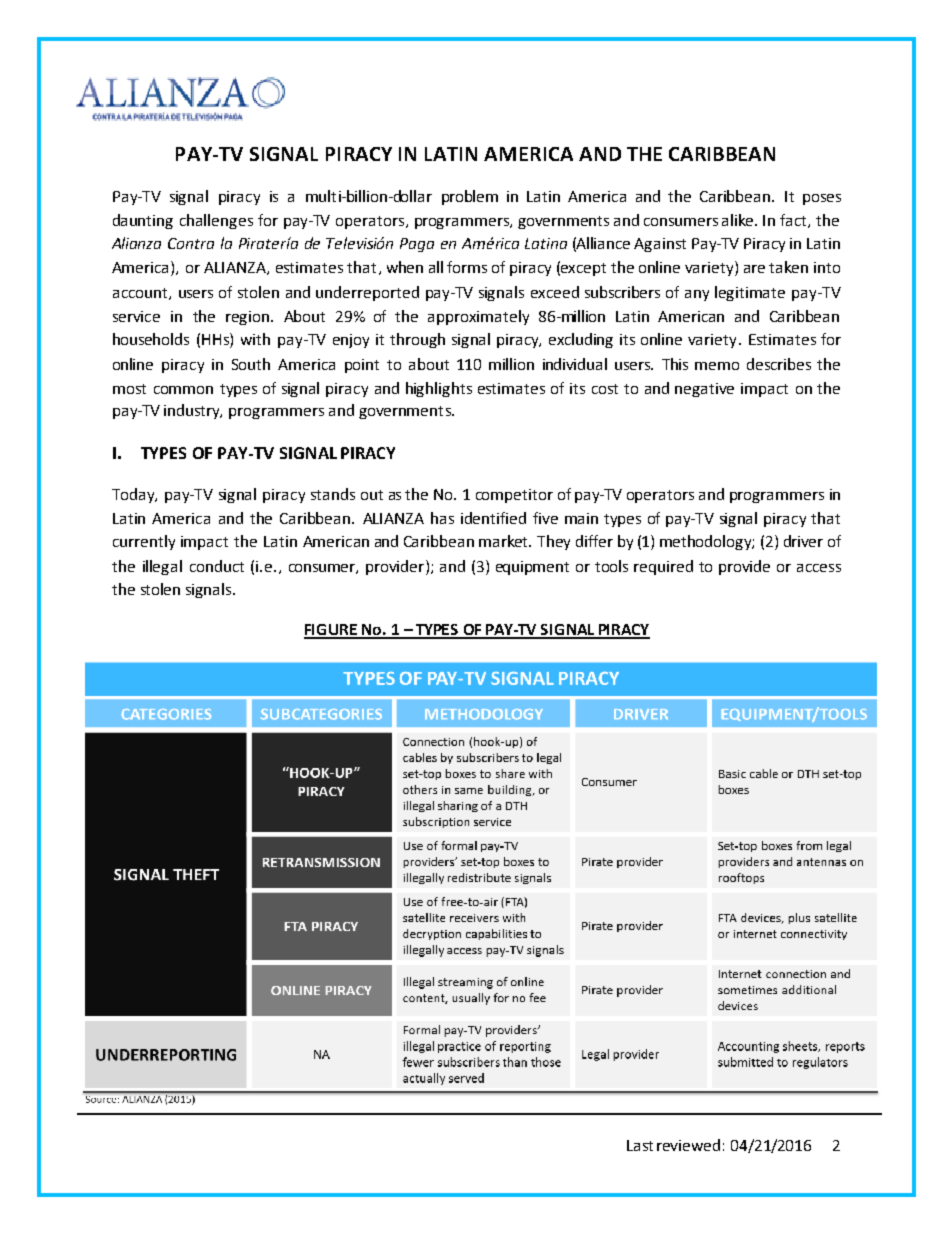 This screenshot has height=1233, width=952. What do you see at coordinates (532, 568) in the screenshot?
I see `equipment` at bounding box center [532, 568].
